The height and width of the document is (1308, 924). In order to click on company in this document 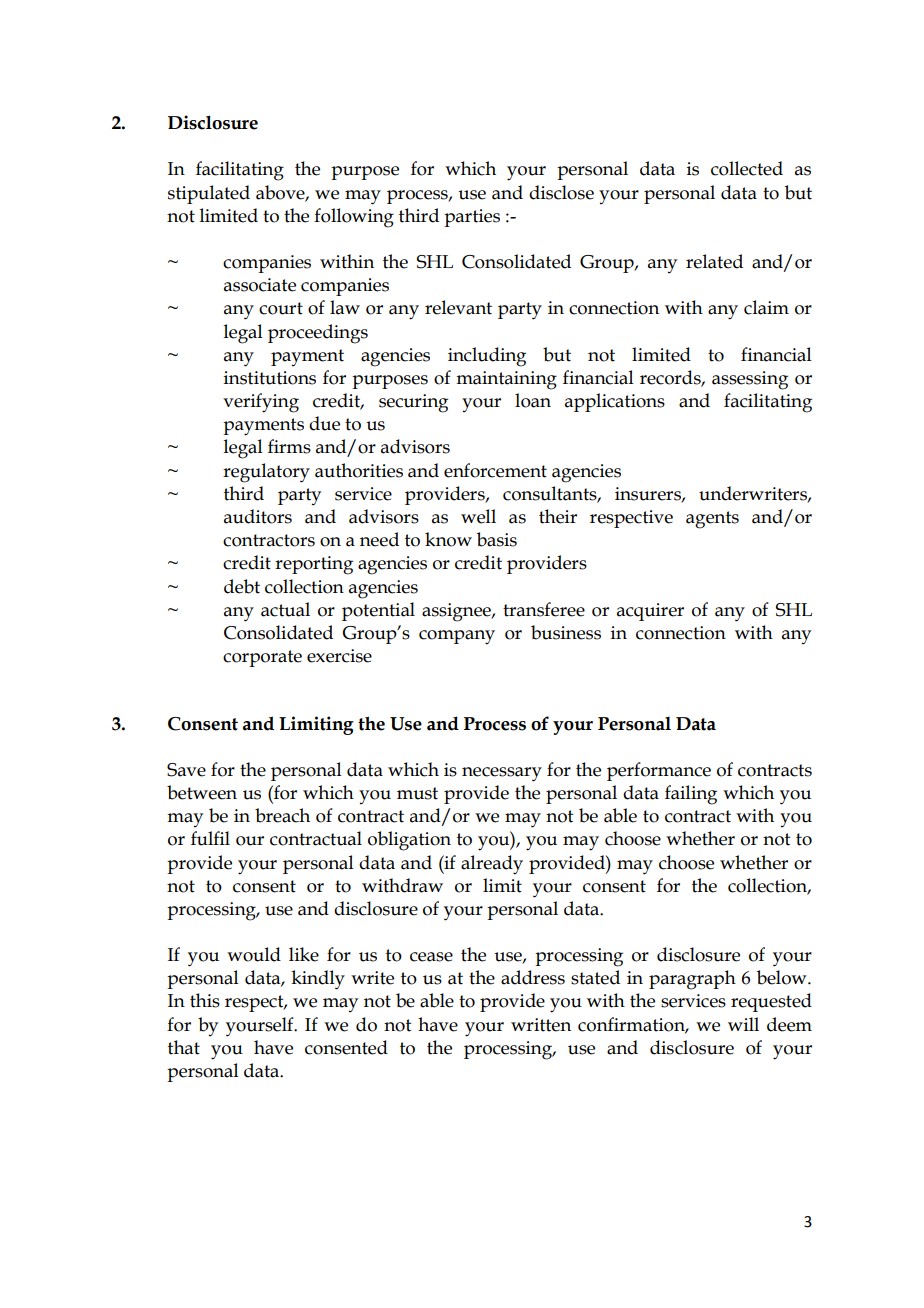, I will do `click(457, 637)`.
